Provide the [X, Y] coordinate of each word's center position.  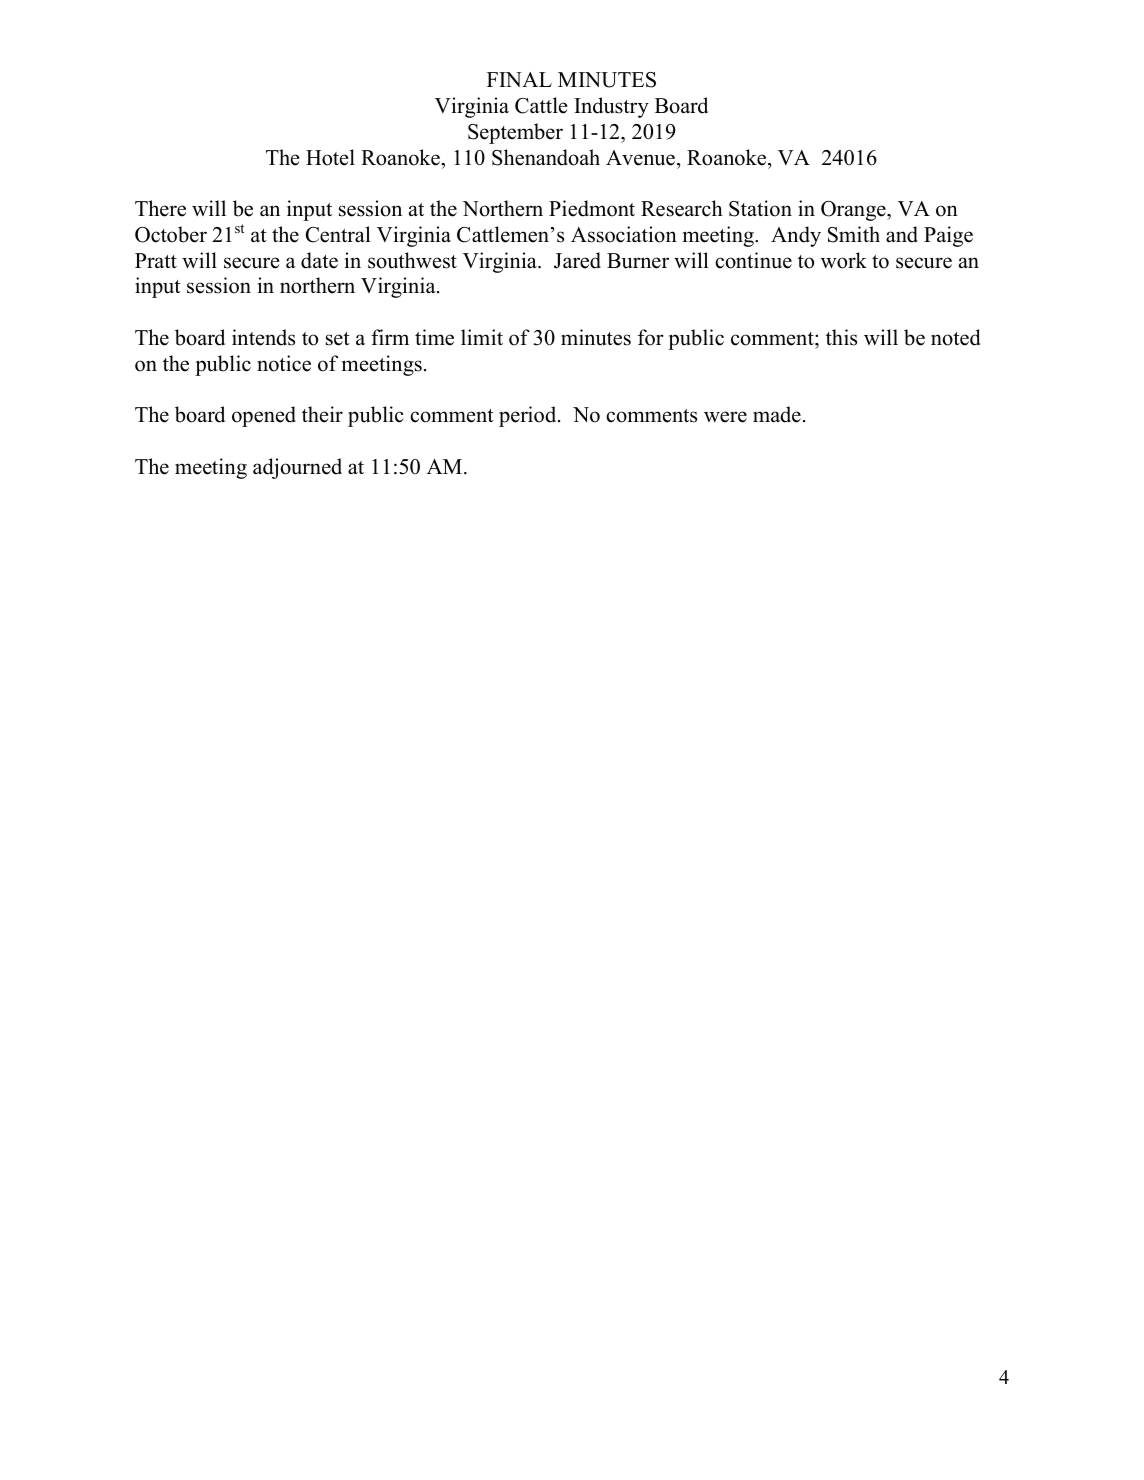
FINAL [519, 79]
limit [482, 337]
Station [760, 208]
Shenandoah [546, 157]
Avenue [640, 158]
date [319, 260]
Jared [577, 260]
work [844, 260]
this [841, 337]
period [529, 416]
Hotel [330, 157]
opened [264, 416]
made [777, 414]
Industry [611, 107]
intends [263, 337]
